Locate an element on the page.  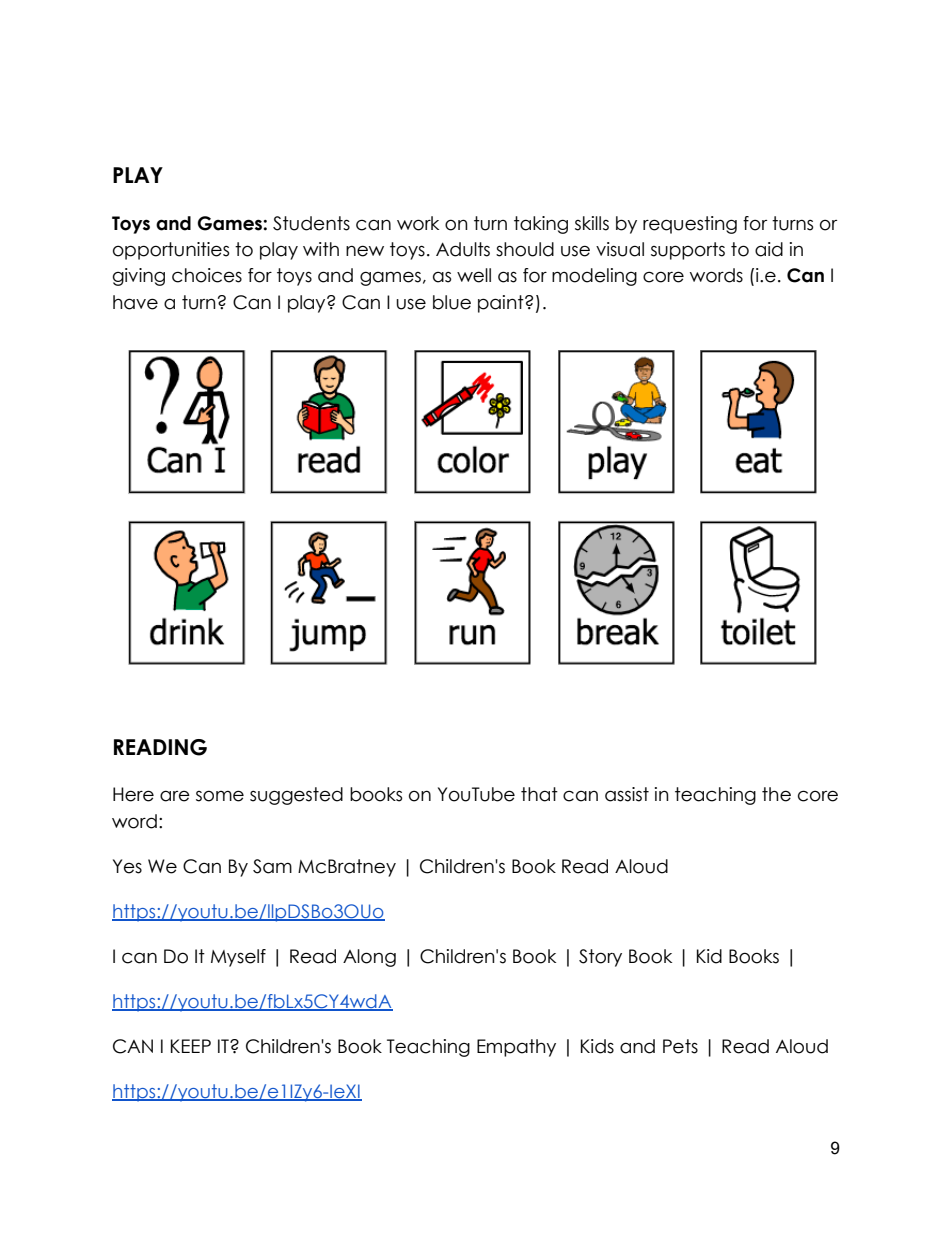
that is located at coordinates (539, 794).
